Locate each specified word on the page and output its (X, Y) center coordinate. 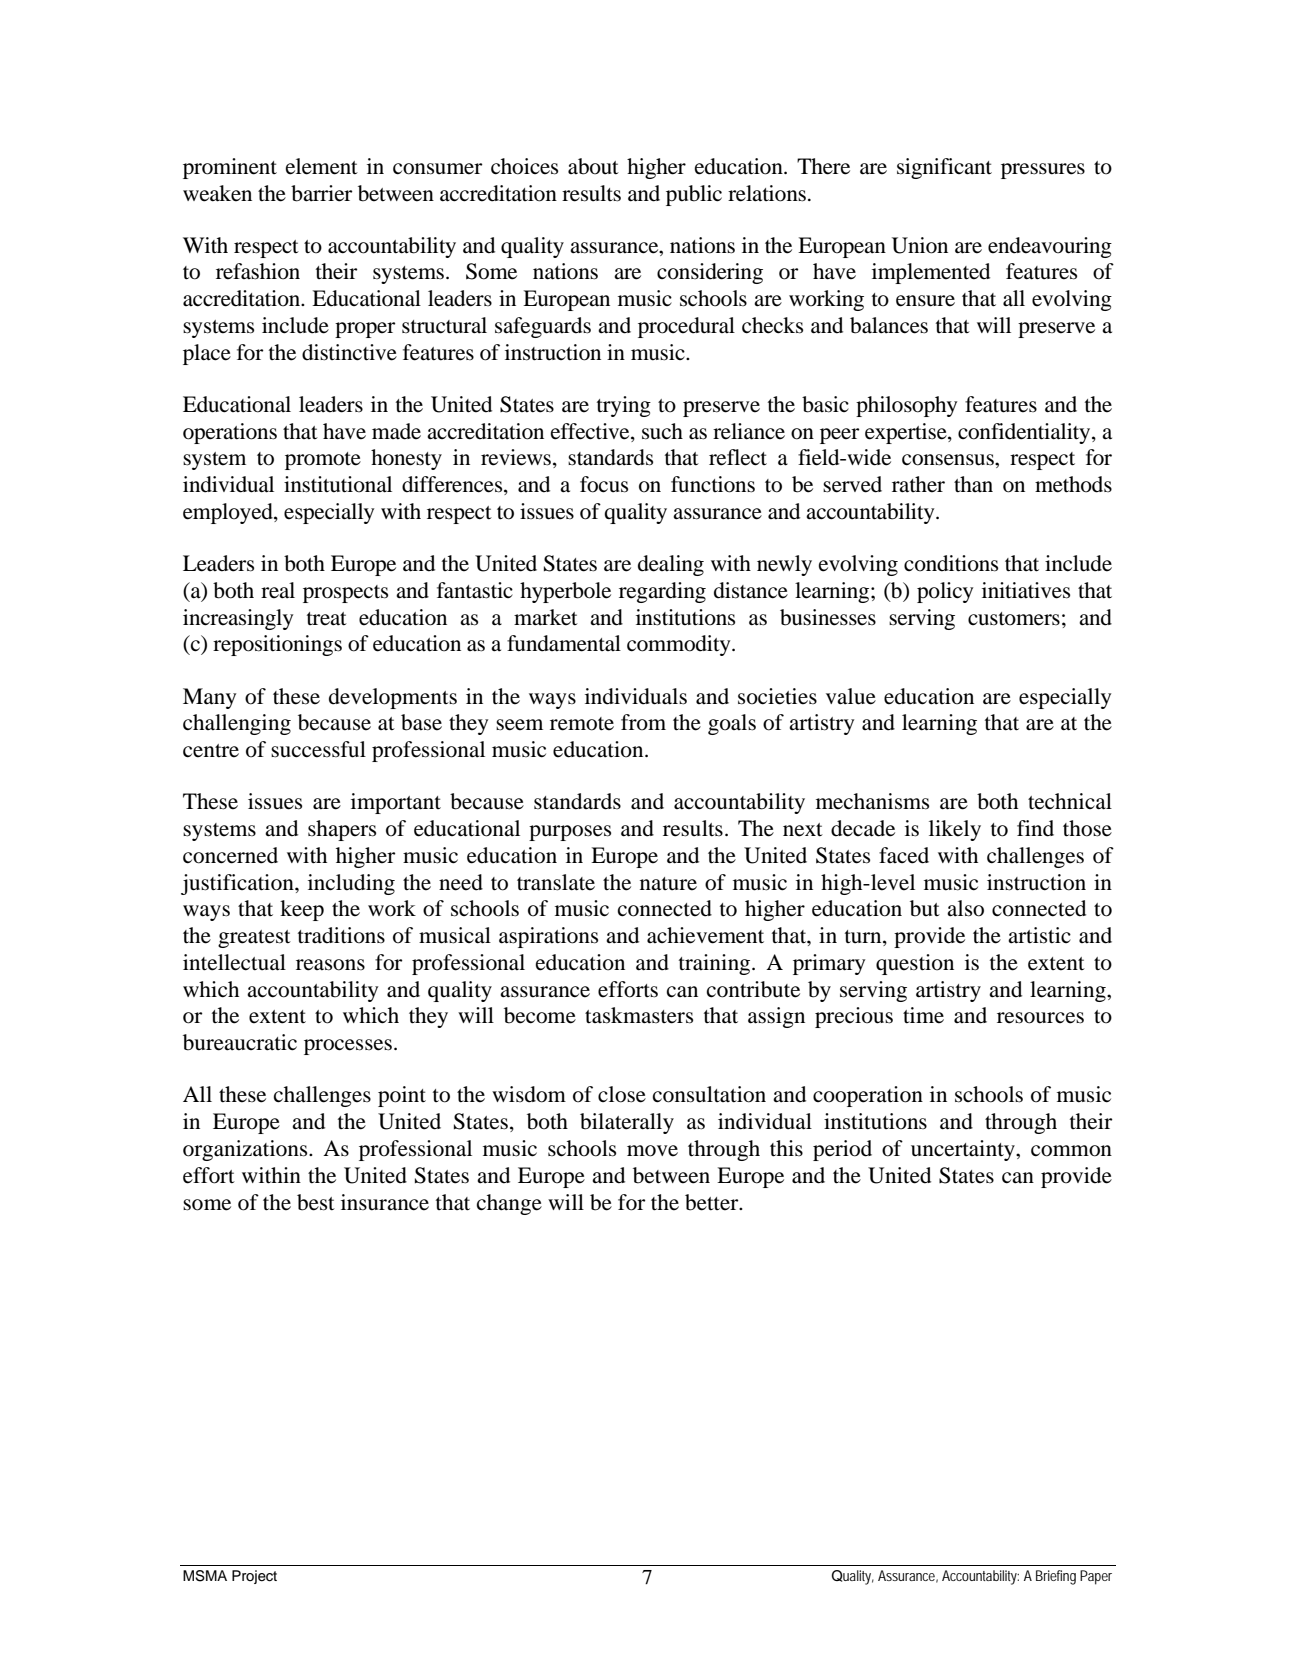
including (351, 884)
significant (944, 168)
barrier (322, 193)
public (694, 195)
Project (254, 1577)
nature (668, 884)
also (965, 908)
